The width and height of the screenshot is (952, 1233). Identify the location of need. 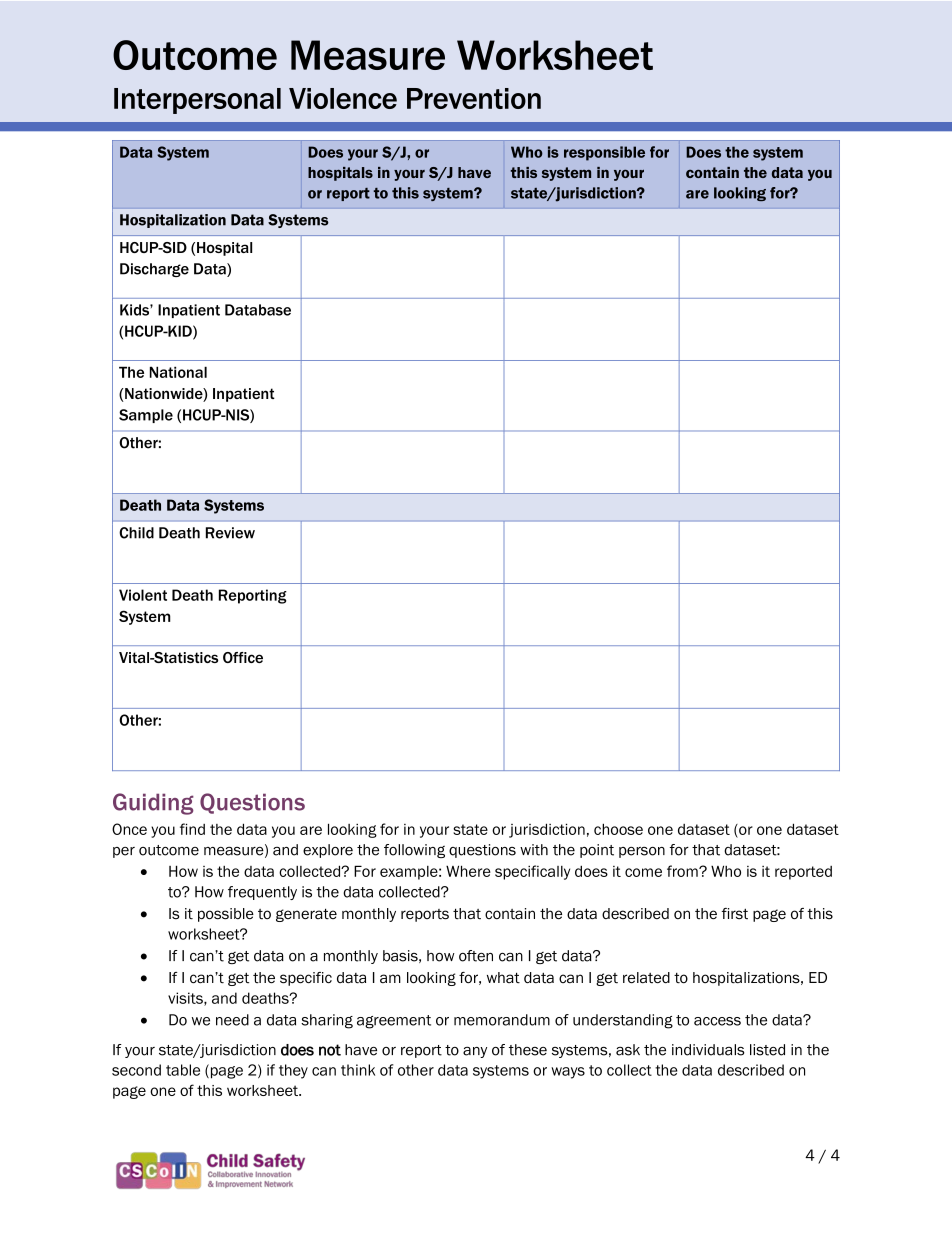
(232, 1020).
